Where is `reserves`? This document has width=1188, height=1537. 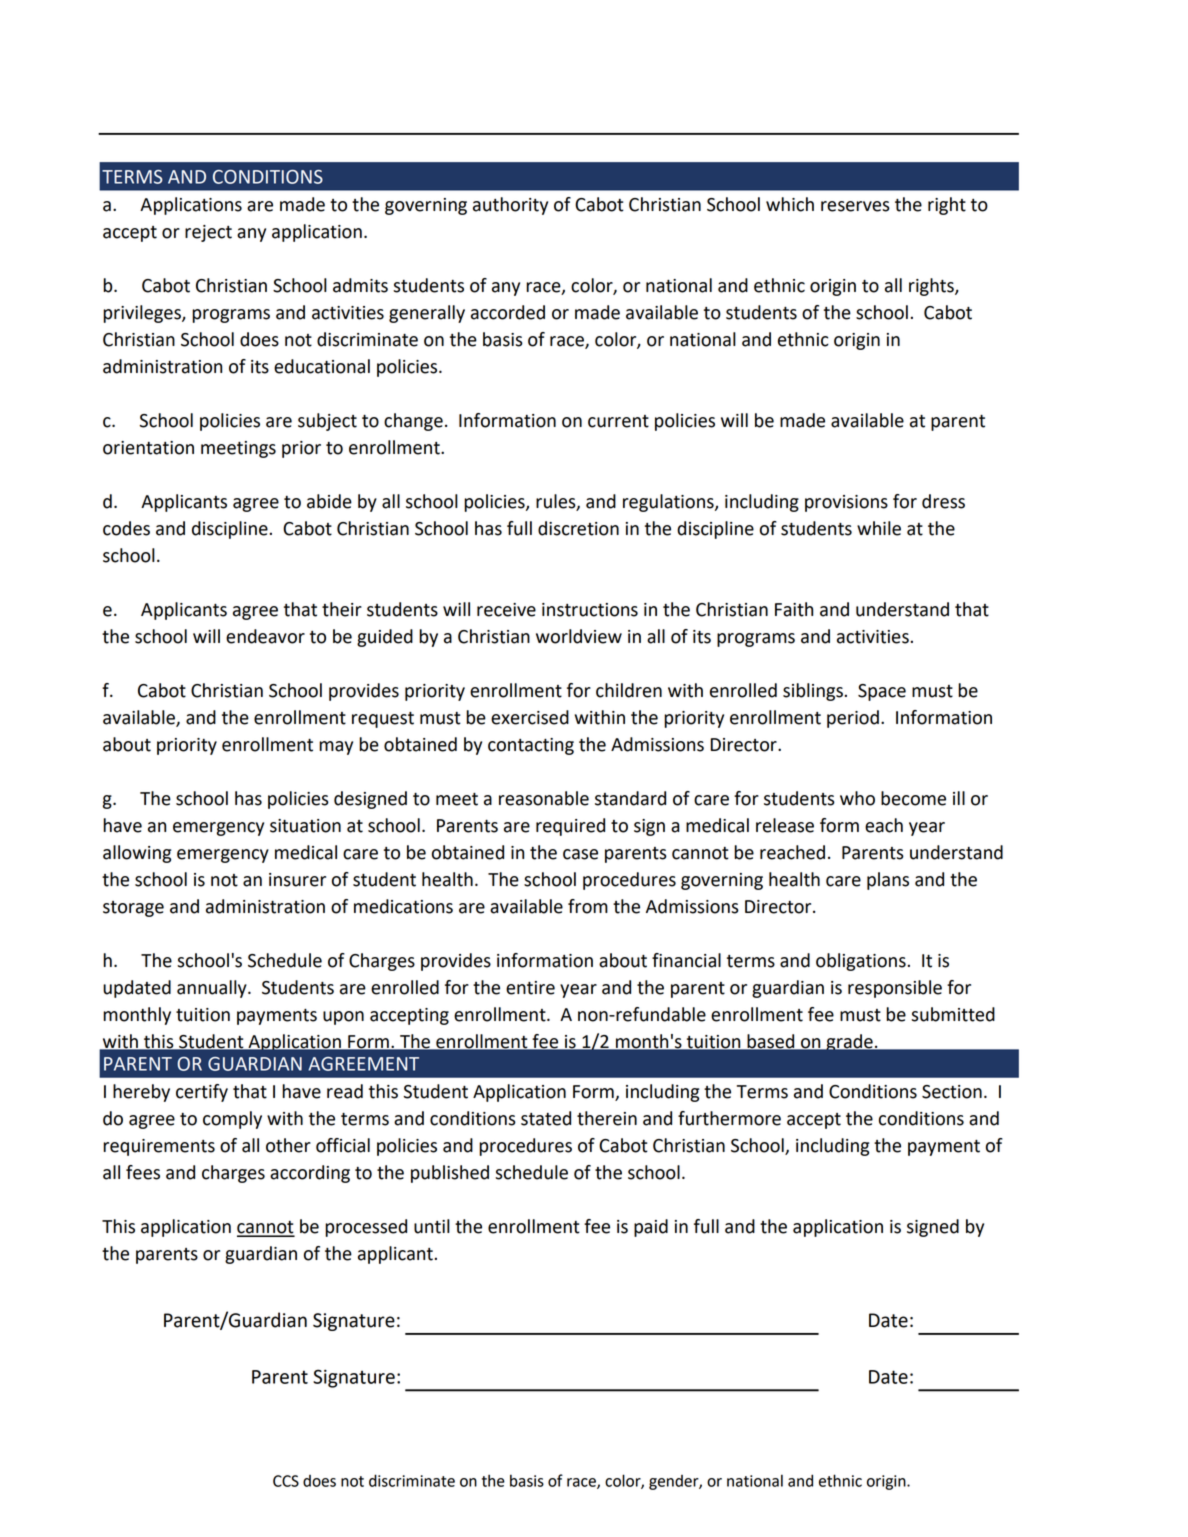
reserves is located at coordinates (855, 206).
